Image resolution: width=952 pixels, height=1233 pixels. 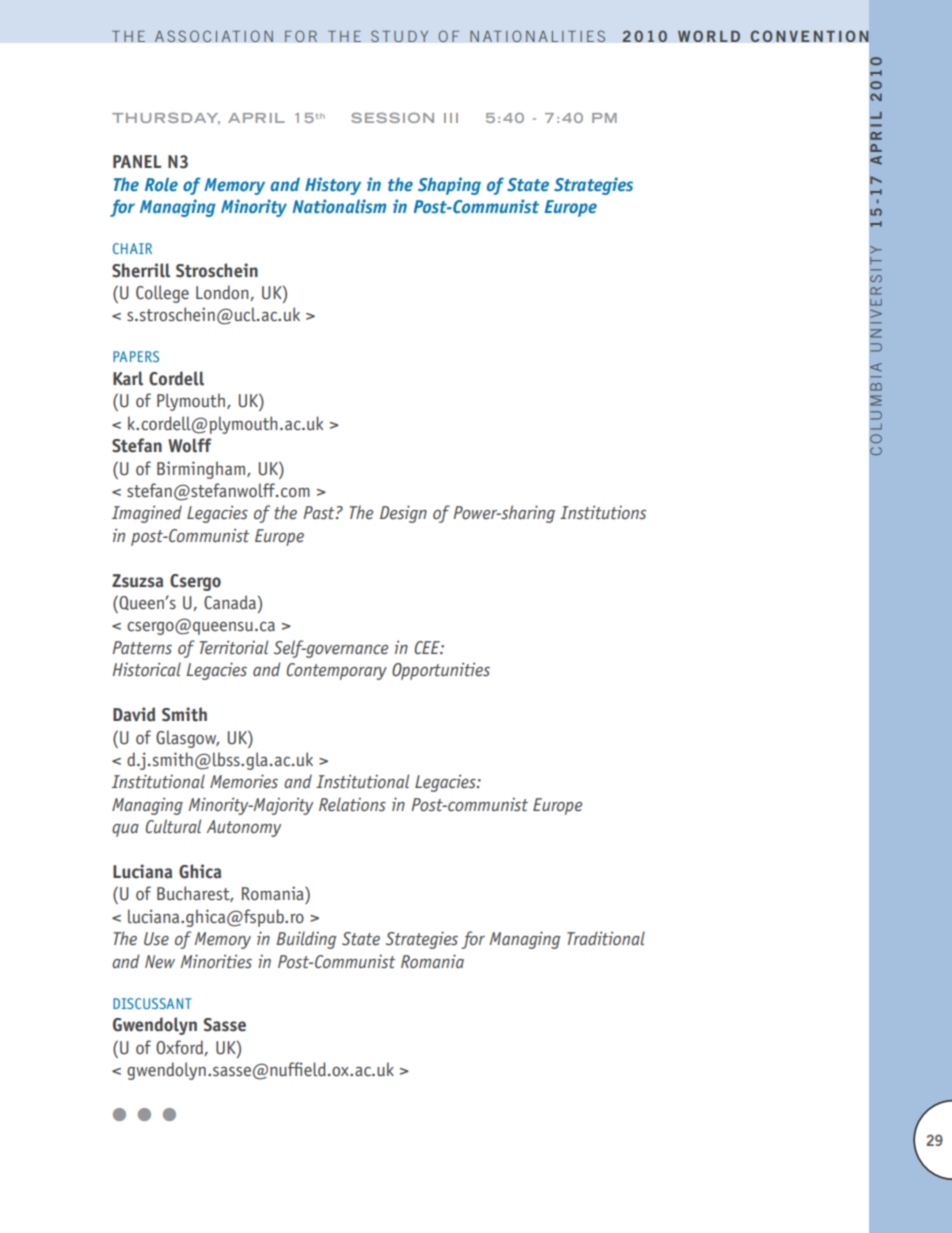 What do you see at coordinates (392, 118) in the screenshot?
I see `Session` at bounding box center [392, 118].
